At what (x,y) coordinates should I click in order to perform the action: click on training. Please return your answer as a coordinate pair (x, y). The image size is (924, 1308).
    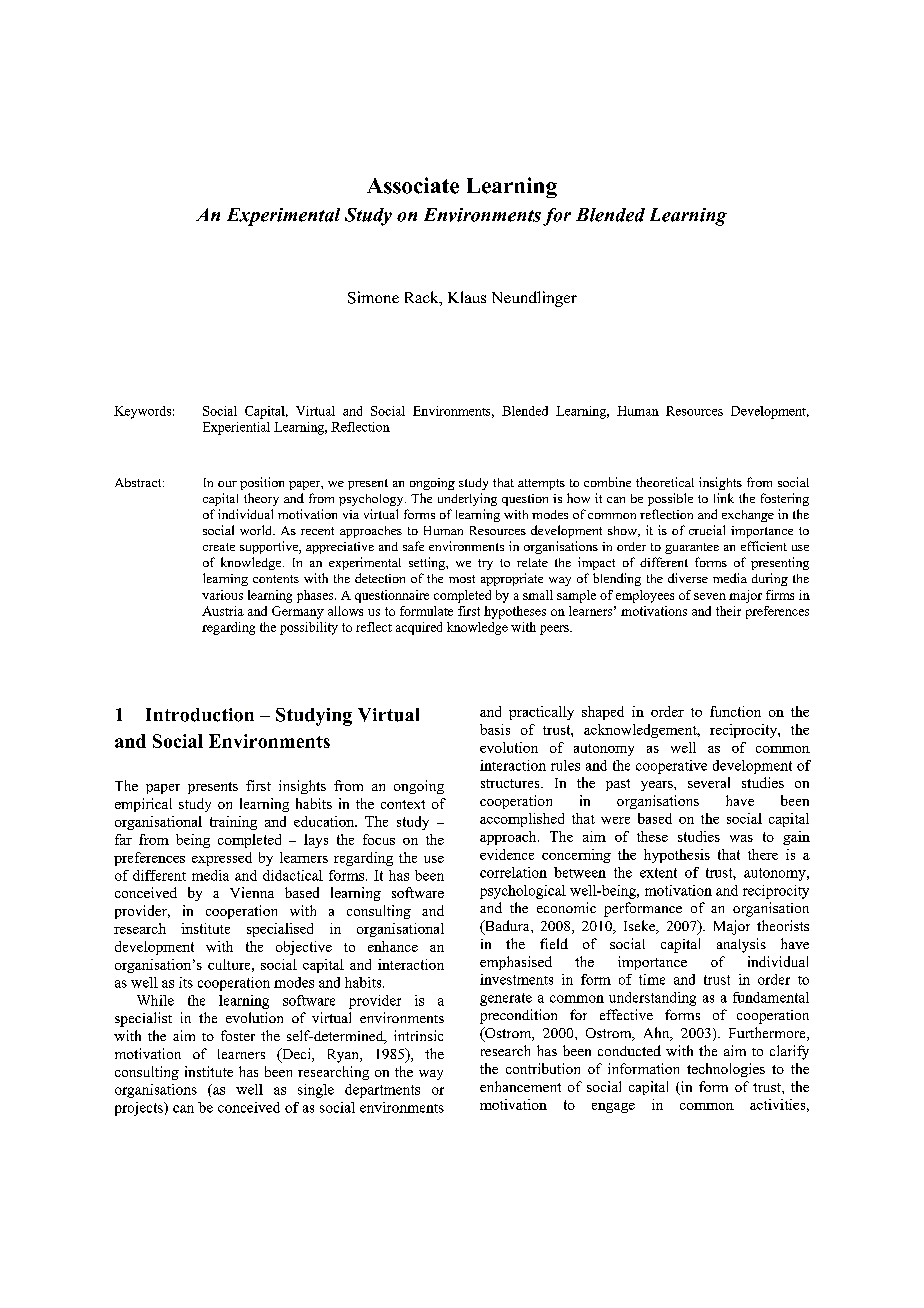
    Looking at the image, I should click on (233, 823).
